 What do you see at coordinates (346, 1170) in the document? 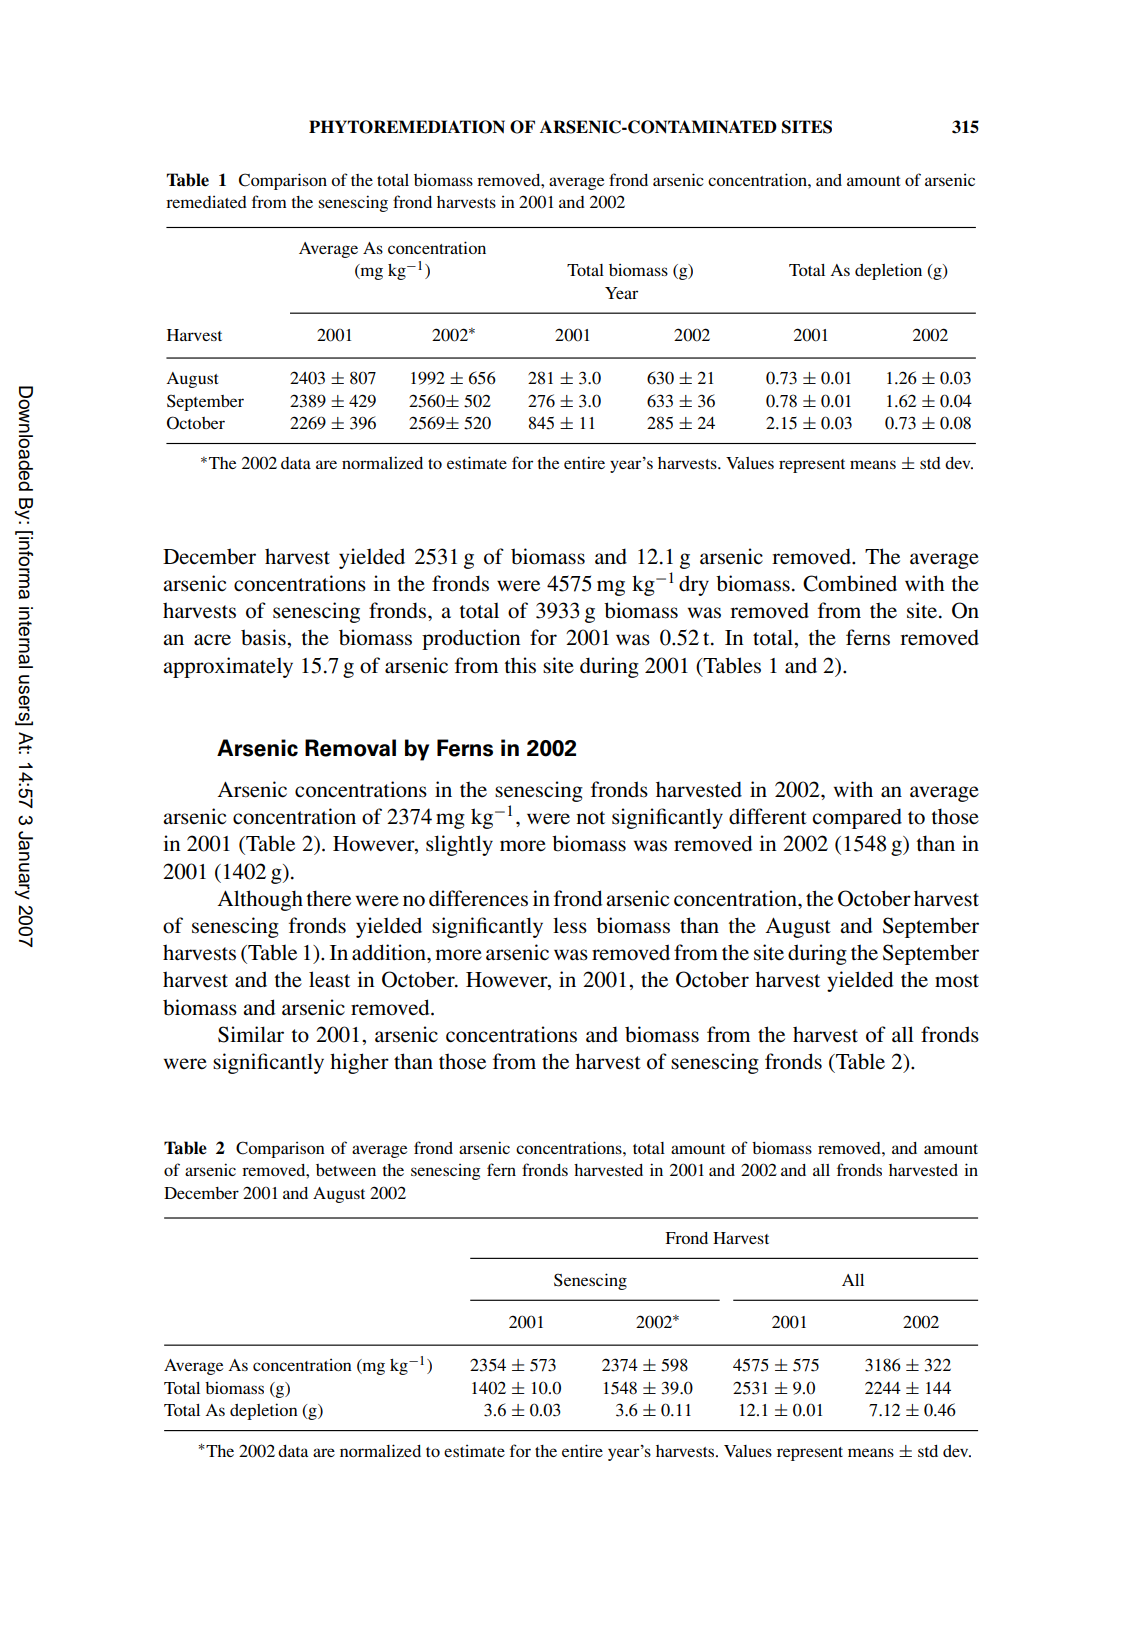
I see `between` at bounding box center [346, 1170].
